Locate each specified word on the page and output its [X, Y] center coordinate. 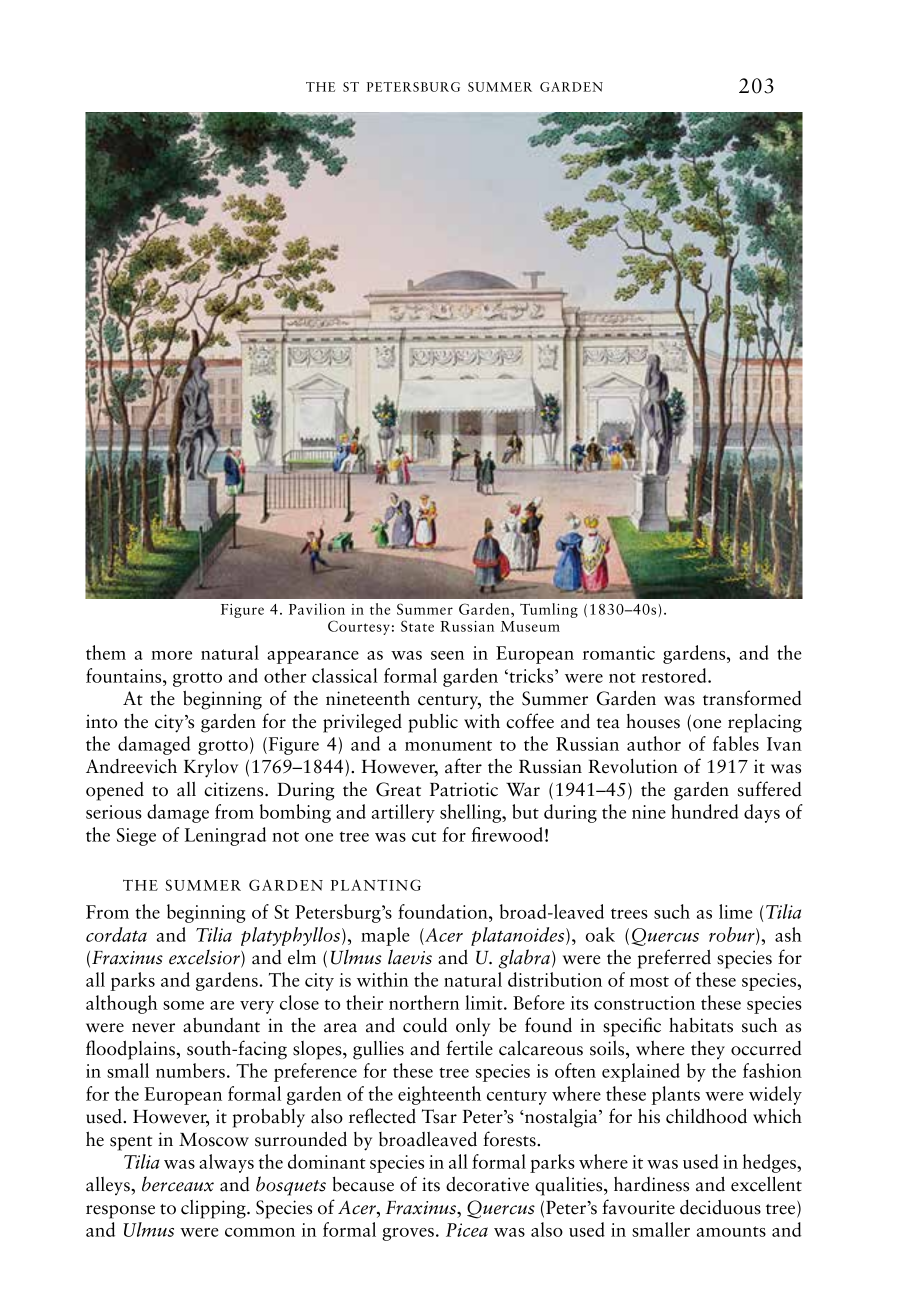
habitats [701, 1025]
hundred [704, 811]
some [183, 1005]
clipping [214, 1209]
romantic [618, 653]
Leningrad [225, 836]
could [425, 1025]
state [417, 626]
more [171, 655]
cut [424, 836]
